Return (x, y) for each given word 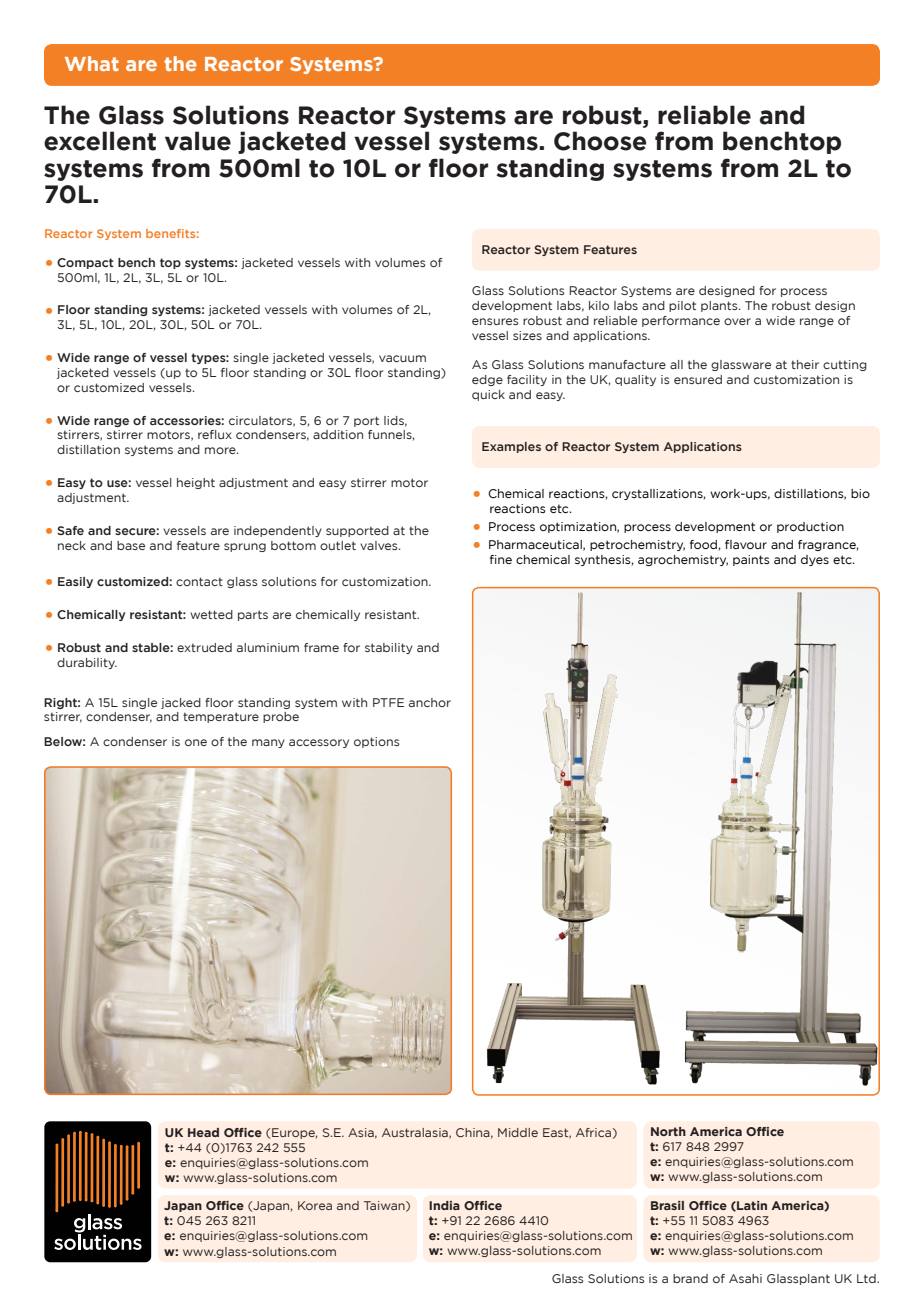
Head (203, 1132)
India (444, 1205)
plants (720, 306)
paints (751, 560)
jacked (181, 703)
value (198, 141)
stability (389, 648)
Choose (600, 141)
